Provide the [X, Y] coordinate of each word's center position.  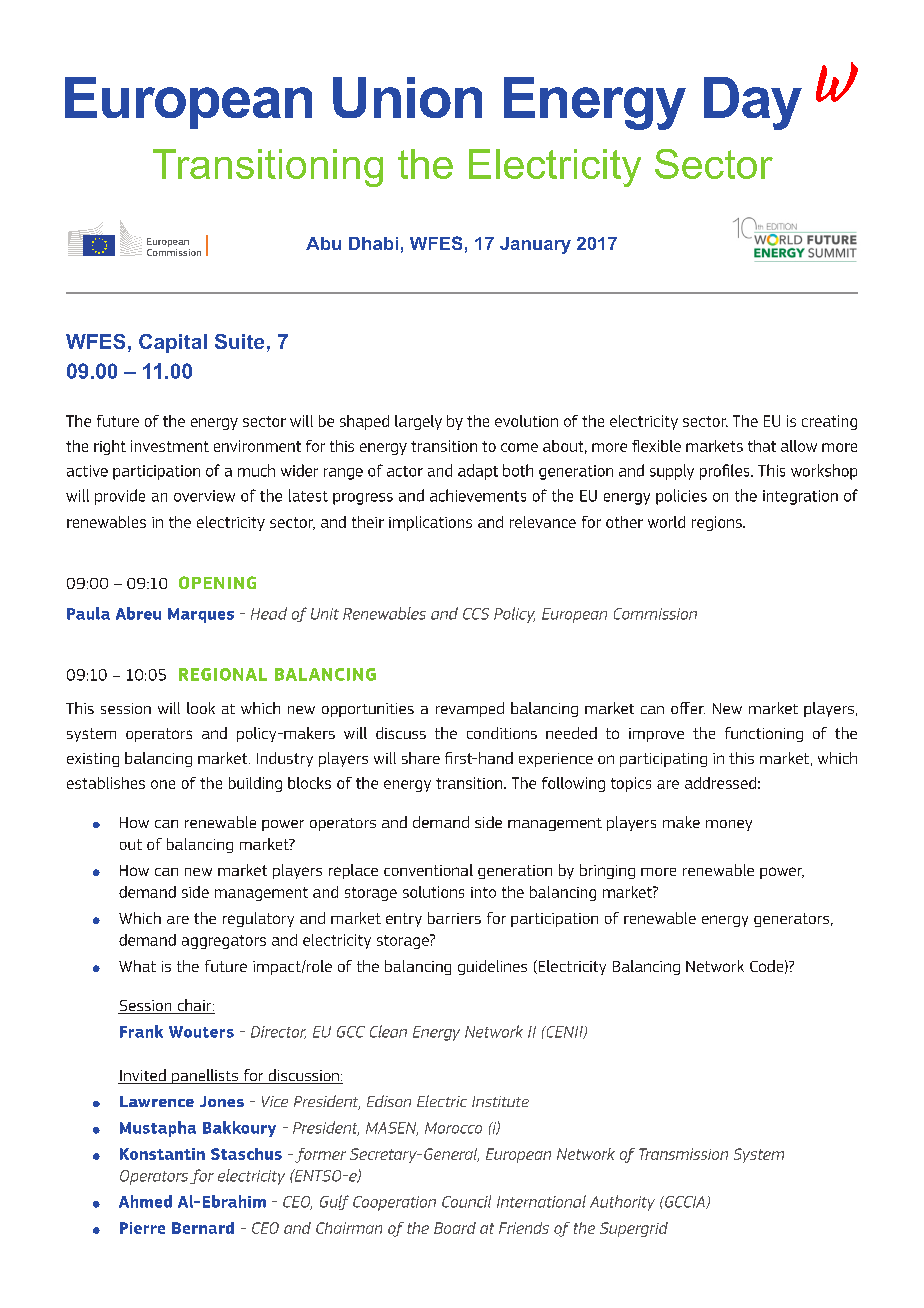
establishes [106, 783]
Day [753, 103]
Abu [323, 243]
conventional [428, 870]
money [729, 825]
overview [204, 496]
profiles [726, 472]
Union [407, 97]
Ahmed [145, 1201]
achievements [478, 495]
